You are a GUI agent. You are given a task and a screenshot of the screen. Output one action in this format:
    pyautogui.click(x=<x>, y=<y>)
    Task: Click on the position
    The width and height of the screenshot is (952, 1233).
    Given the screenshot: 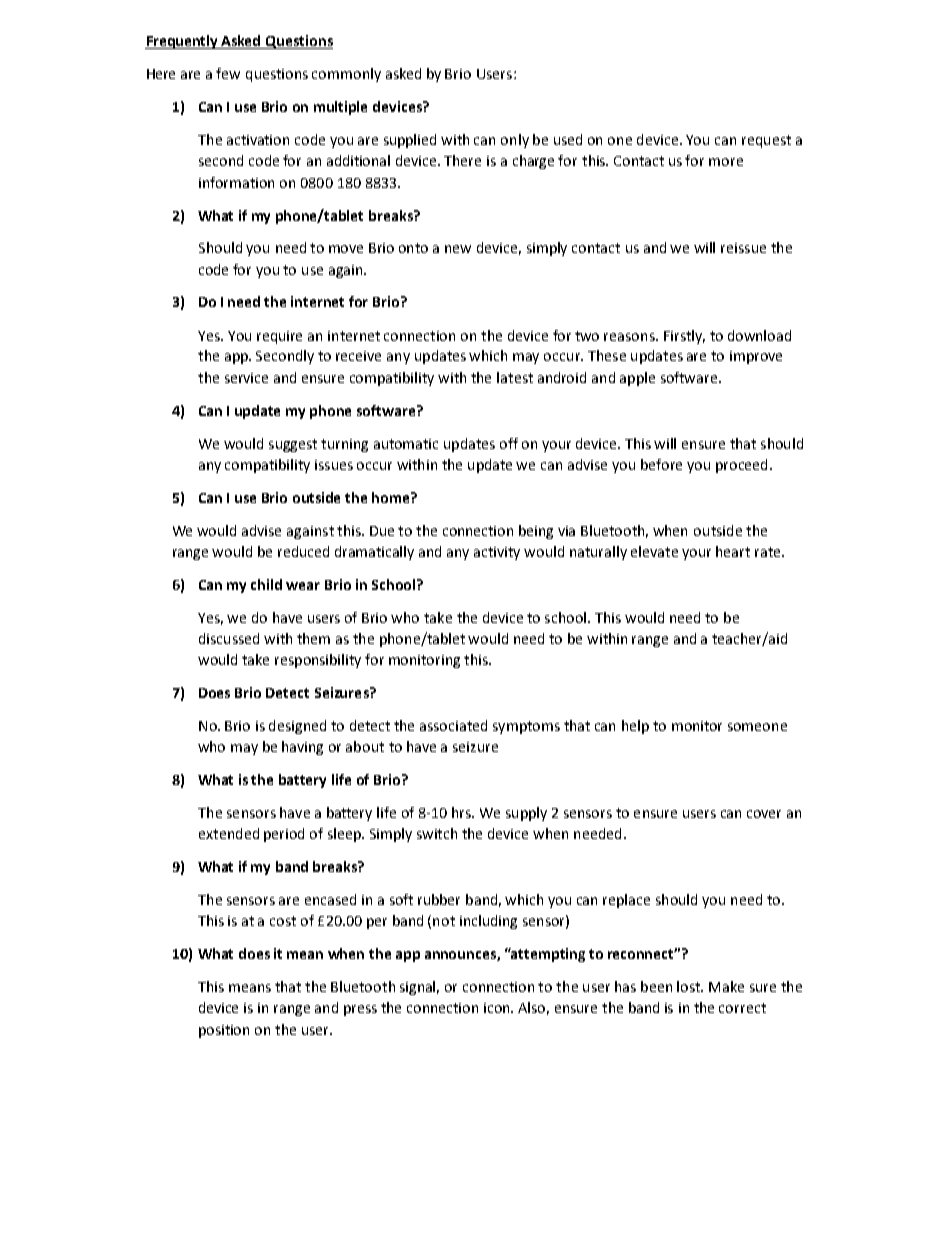 What is the action you would take?
    pyautogui.click(x=224, y=1031)
